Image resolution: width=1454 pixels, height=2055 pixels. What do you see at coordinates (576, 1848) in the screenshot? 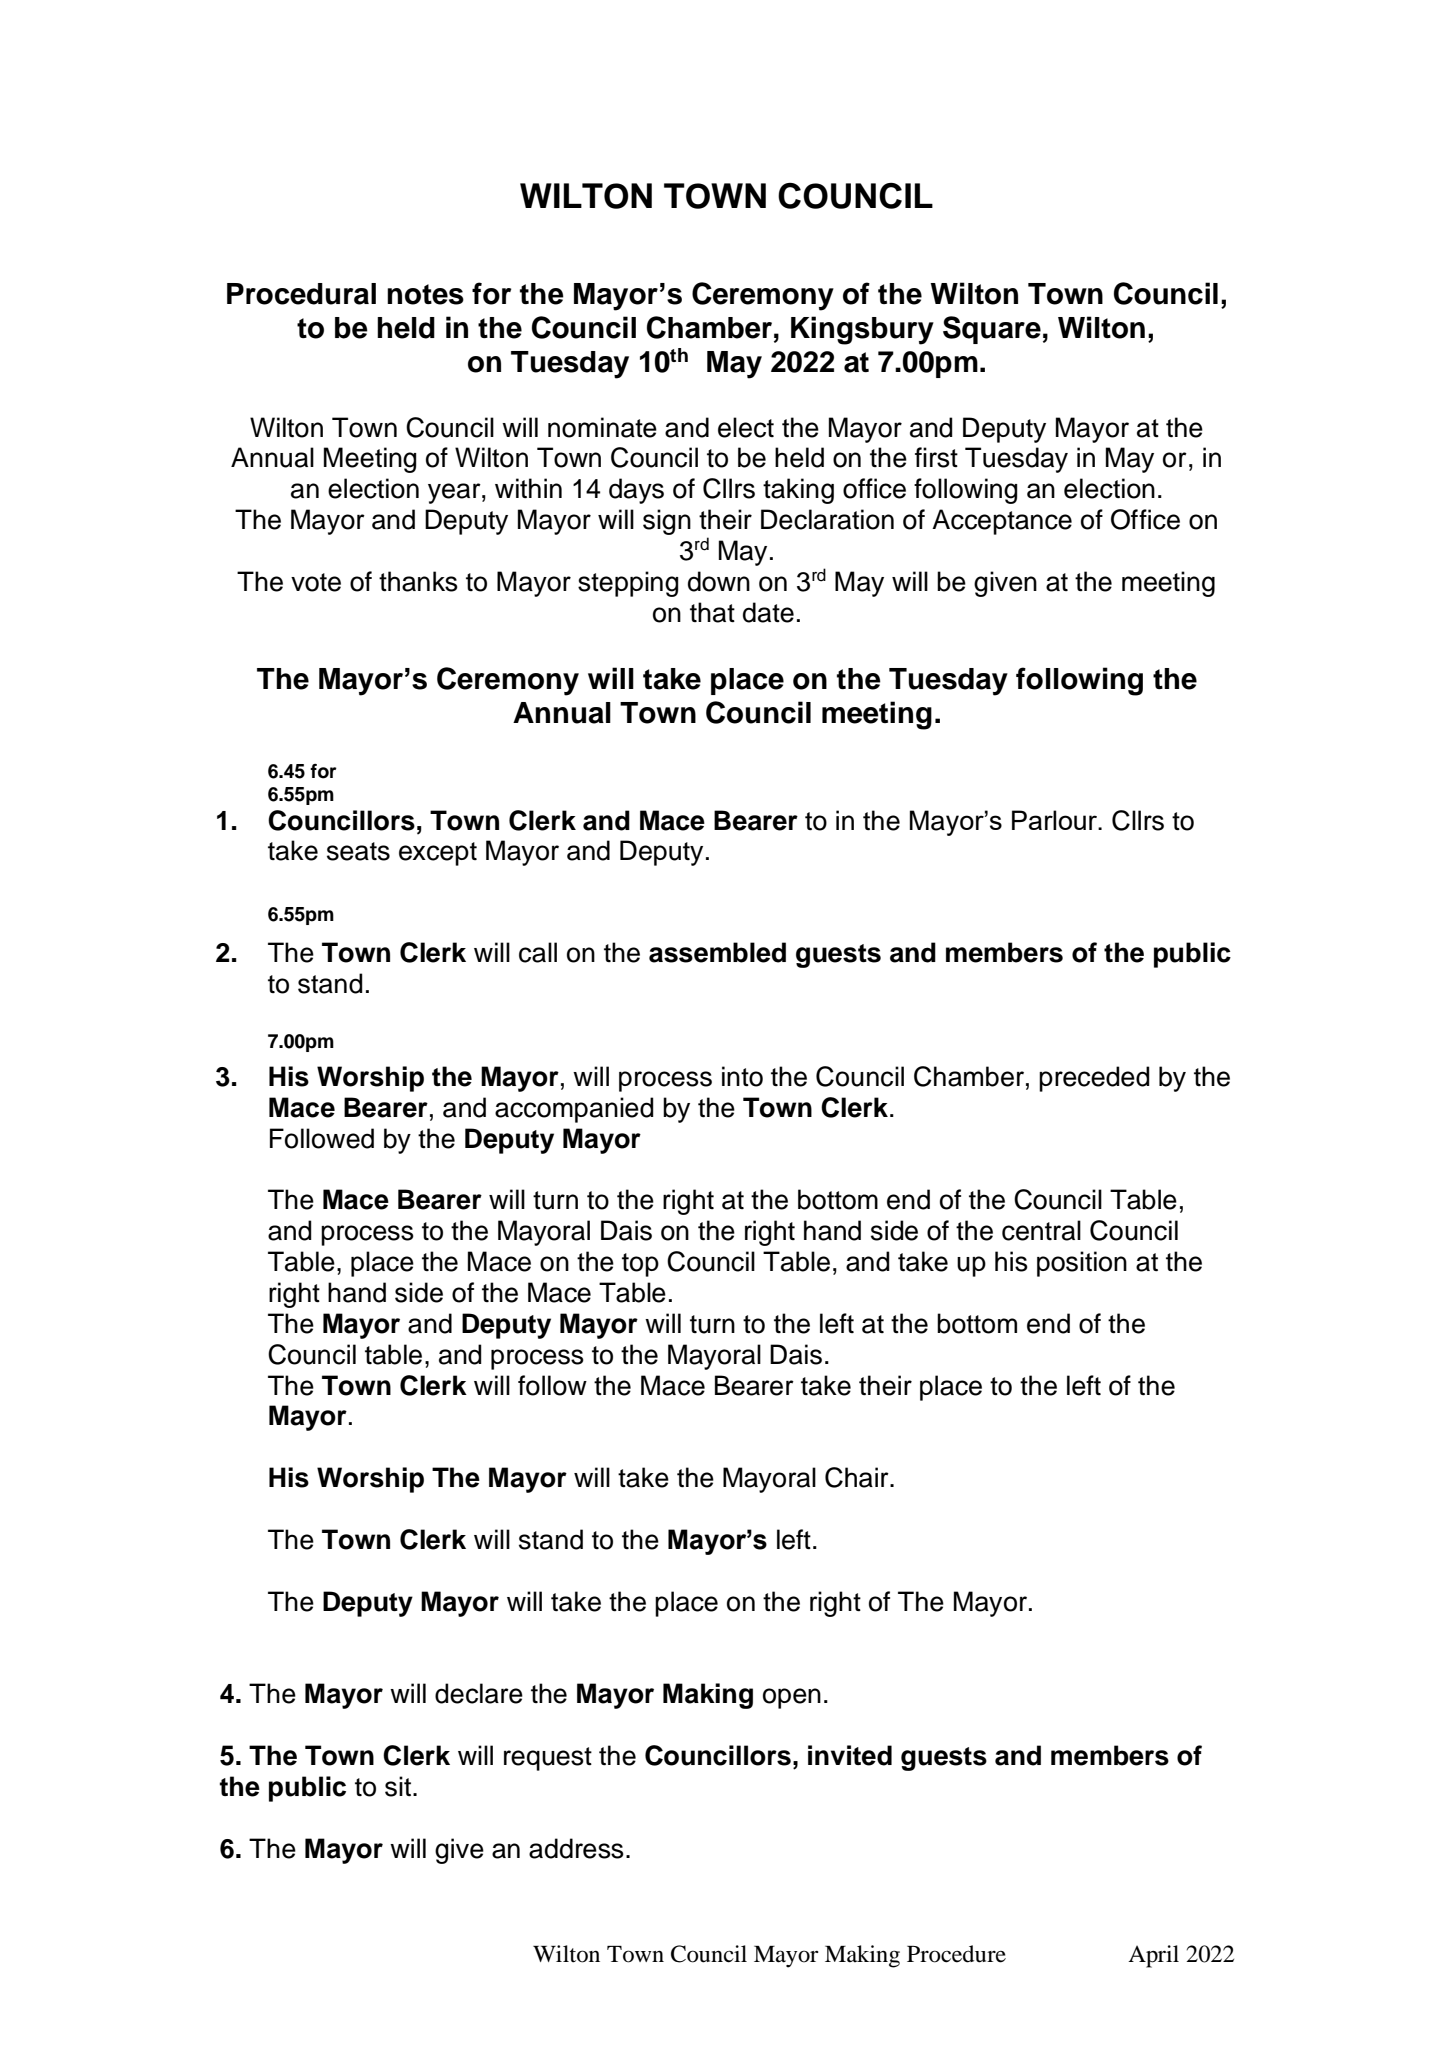
I see `address` at bounding box center [576, 1848].
